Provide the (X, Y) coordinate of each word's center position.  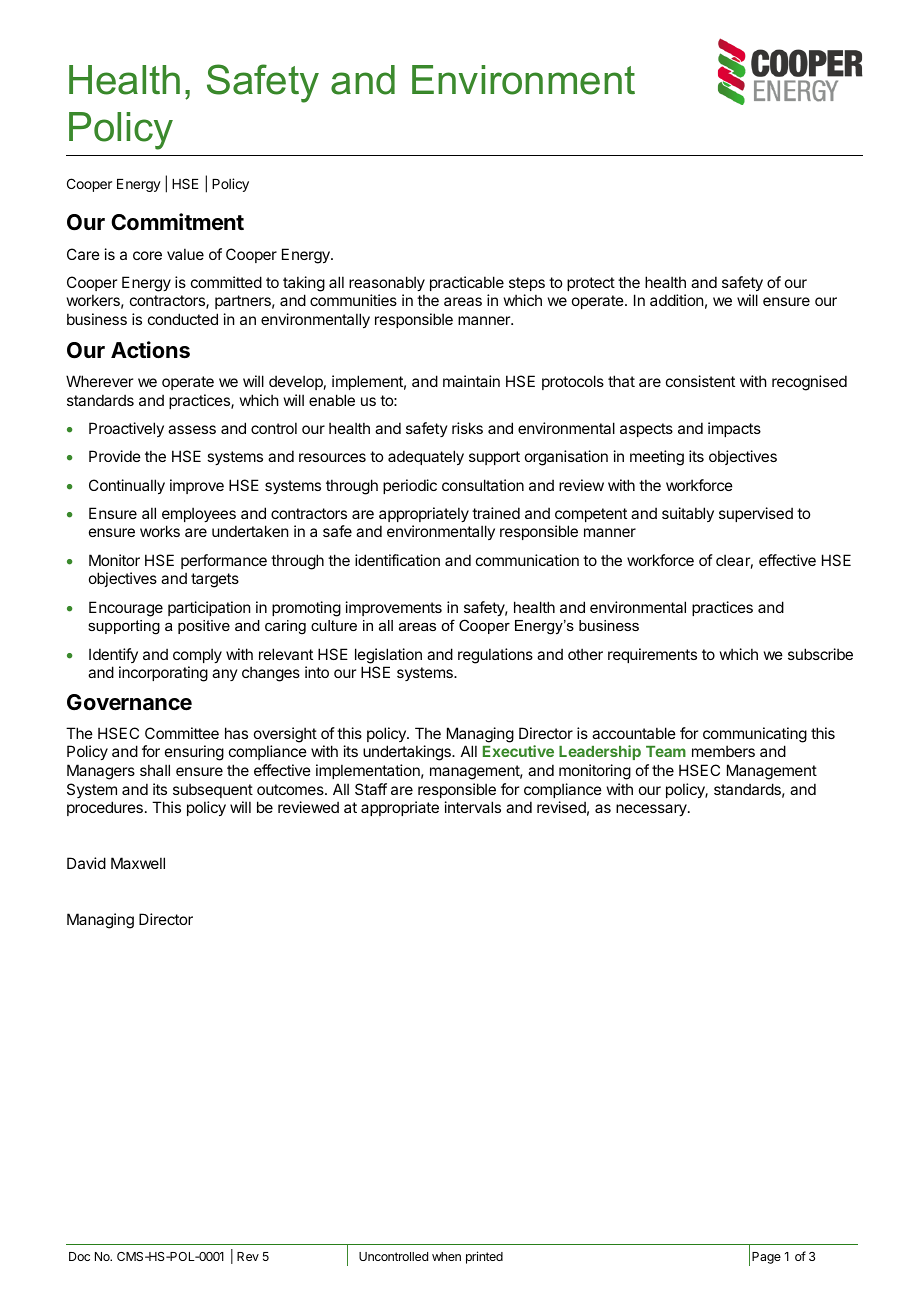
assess (192, 429)
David (86, 863)
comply (197, 655)
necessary (652, 810)
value (185, 254)
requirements (652, 655)
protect (591, 284)
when (446, 1256)
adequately (426, 457)
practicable (467, 283)
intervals (473, 807)
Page (766, 1258)
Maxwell (138, 863)
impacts (734, 429)
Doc (79, 1256)
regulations (495, 656)
